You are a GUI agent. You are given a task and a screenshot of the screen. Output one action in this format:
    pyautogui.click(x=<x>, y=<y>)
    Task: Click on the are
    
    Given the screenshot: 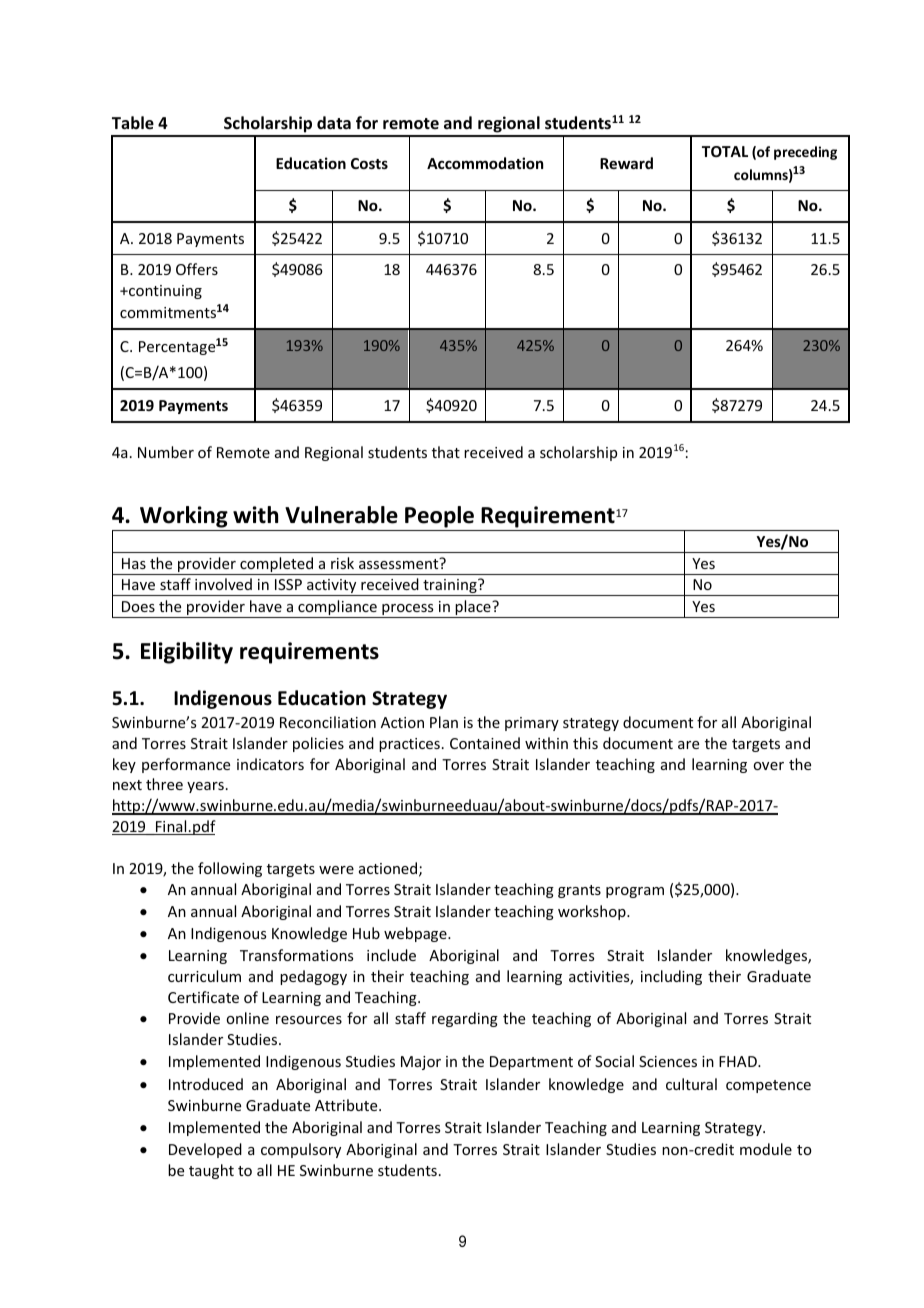 What is the action you would take?
    pyautogui.click(x=688, y=745)
